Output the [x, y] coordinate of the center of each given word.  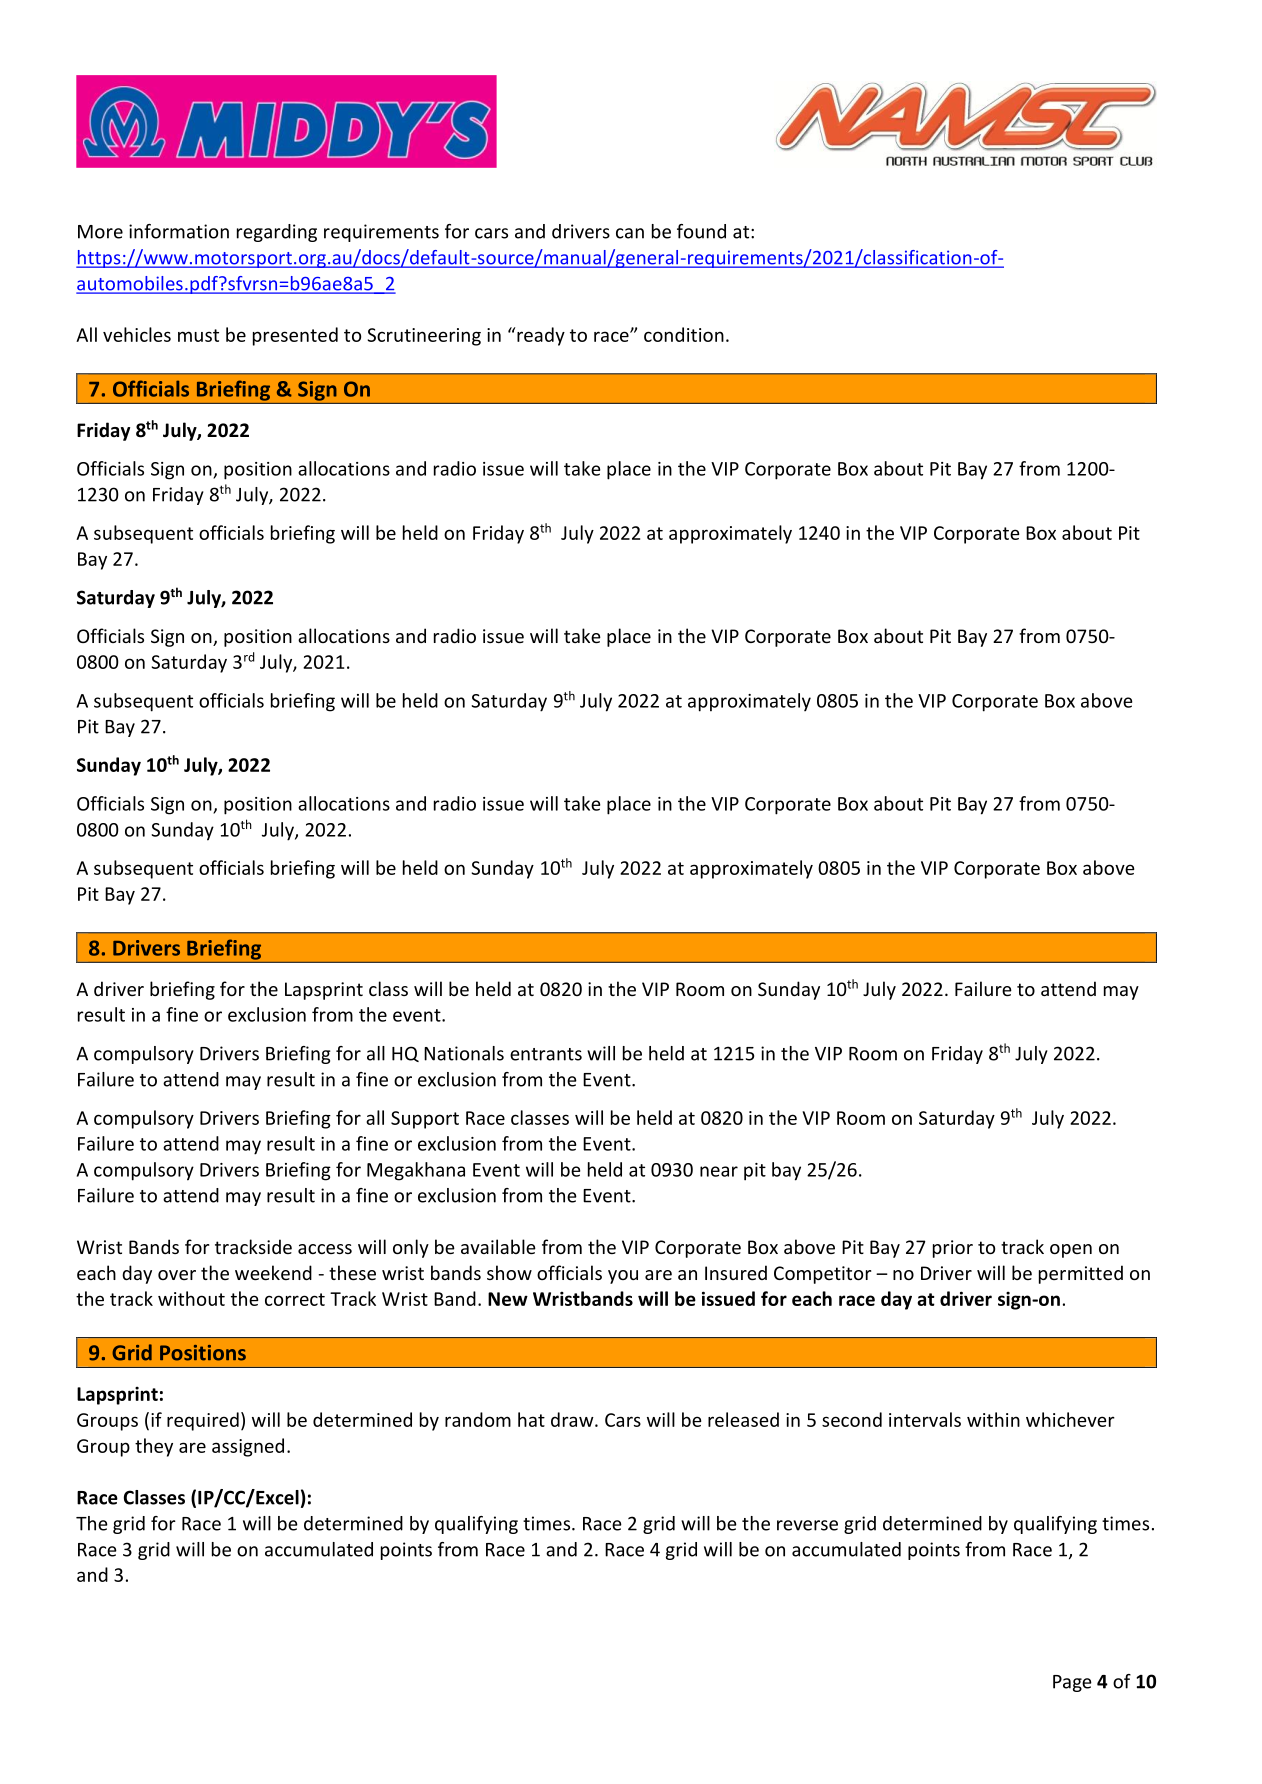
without [191, 1298]
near [719, 1171]
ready [540, 336]
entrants [546, 1054]
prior [953, 1249]
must [198, 335]
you [623, 1277]
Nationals [464, 1053]
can [630, 233]
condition [684, 334]
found [701, 231]
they [154, 1447]
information [179, 231]
